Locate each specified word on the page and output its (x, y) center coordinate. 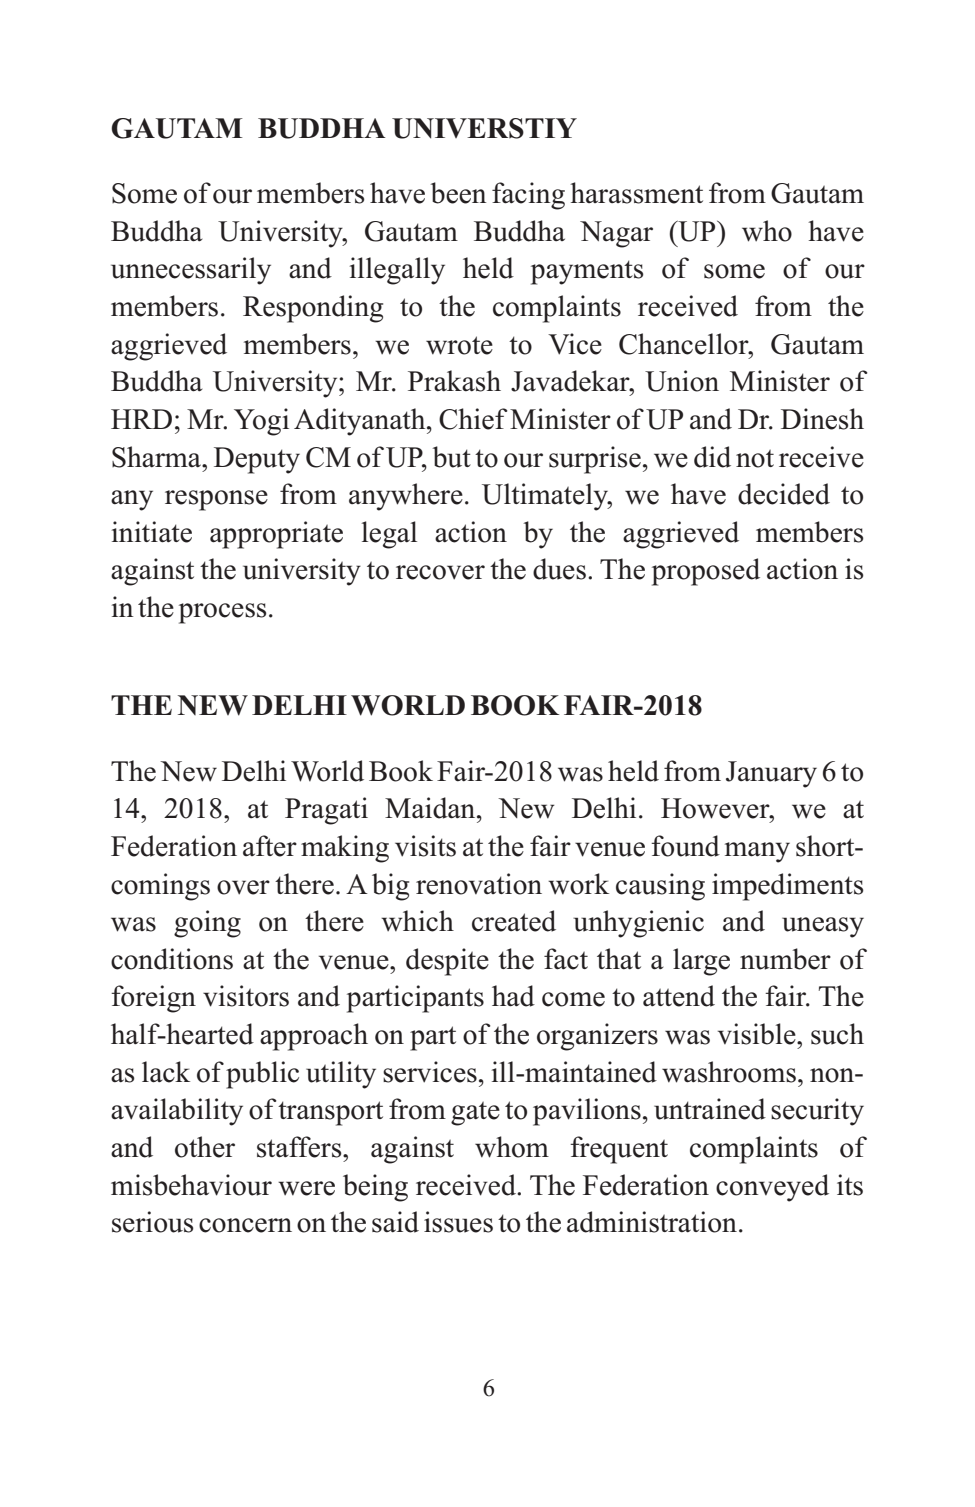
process (222, 613)
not (755, 458)
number (785, 959)
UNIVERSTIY (484, 128)
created (514, 921)
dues (559, 569)
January (771, 774)
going (207, 924)
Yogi (261, 422)
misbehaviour (191, 1185)
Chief (473, 419)
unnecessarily (191, 271)
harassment (636, 193)
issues (458, 1222)
